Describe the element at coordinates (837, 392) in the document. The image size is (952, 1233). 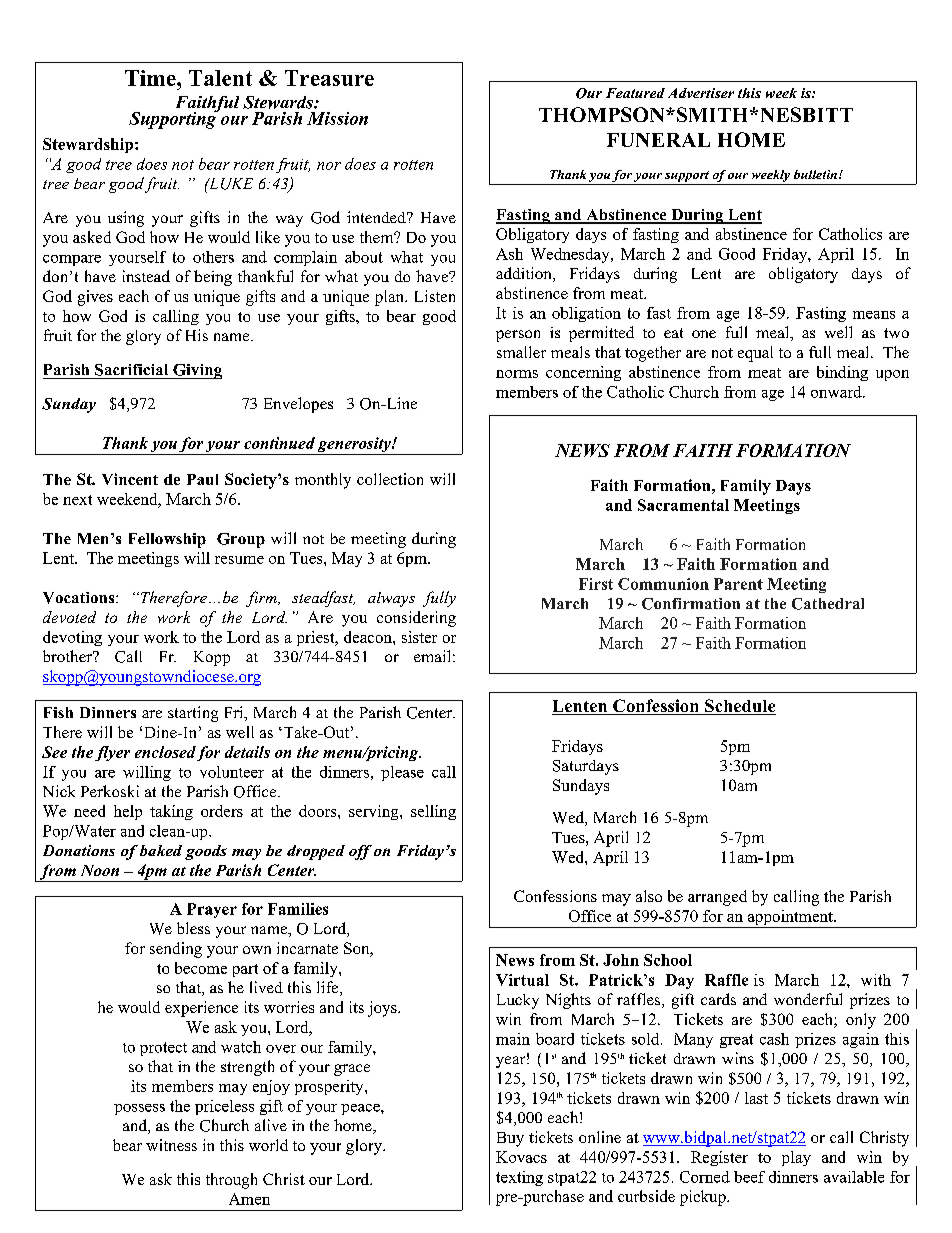
I see `onward` at that location.
